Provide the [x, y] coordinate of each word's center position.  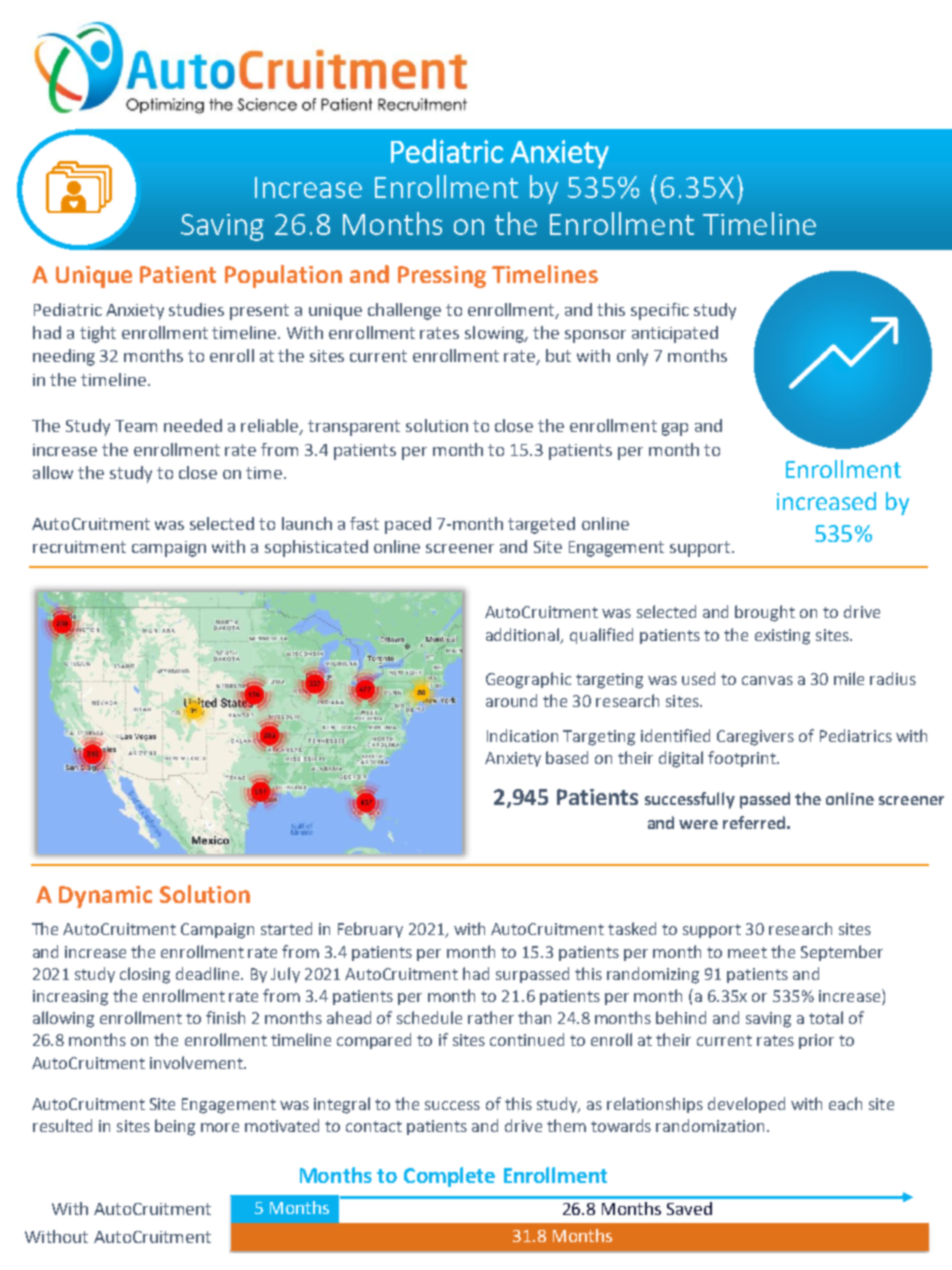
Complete [449, 1177]
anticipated [675, 334]
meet [747, 952]
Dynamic [105, 897]
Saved [689, 1208]
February [370, 930]
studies [196, 309]
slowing [496, 334]
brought [765, 613]
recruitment [79, 547]
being [175, 1127]
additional [524, 635]
